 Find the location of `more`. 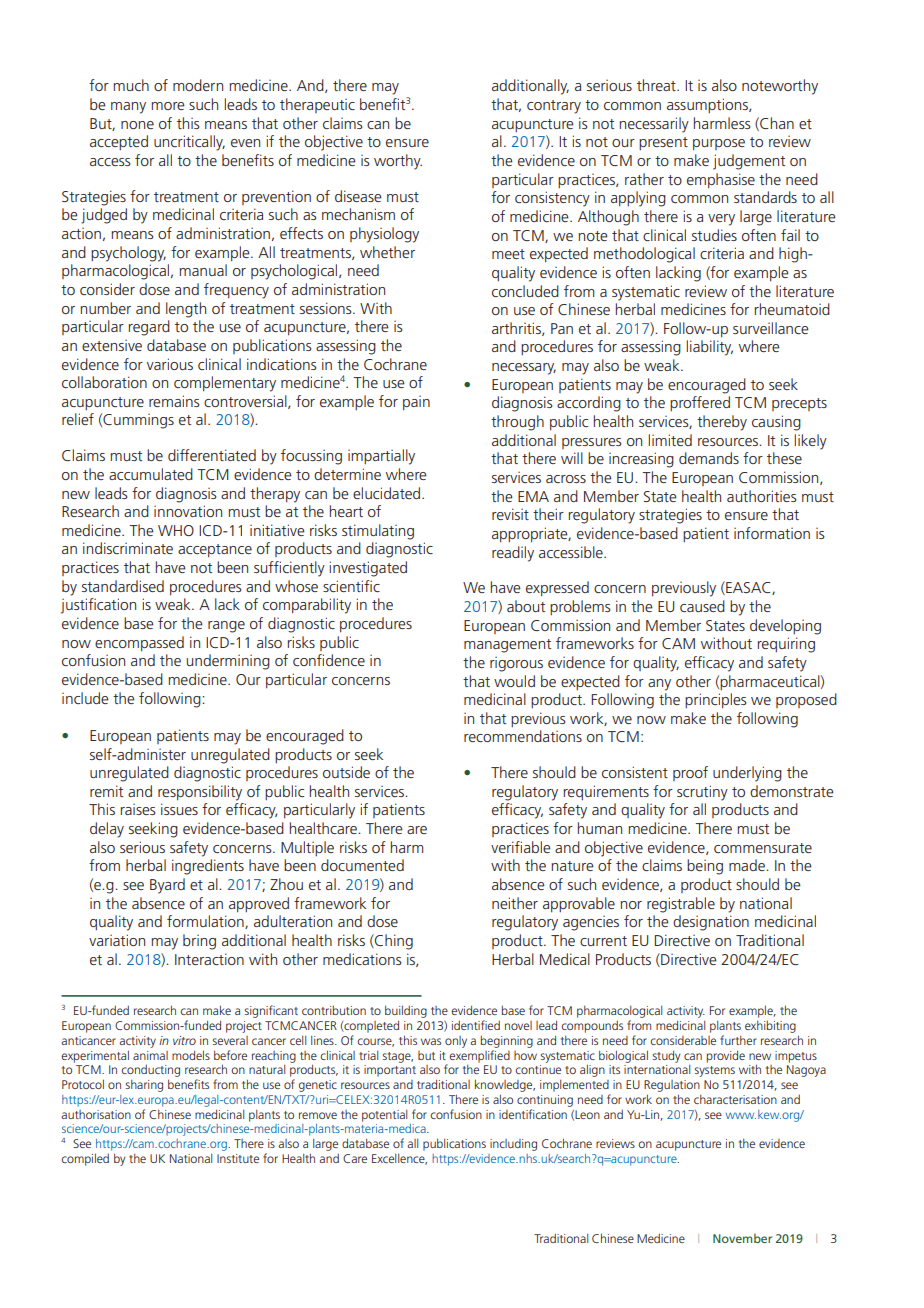

more is located at coordinates (167, 106).
